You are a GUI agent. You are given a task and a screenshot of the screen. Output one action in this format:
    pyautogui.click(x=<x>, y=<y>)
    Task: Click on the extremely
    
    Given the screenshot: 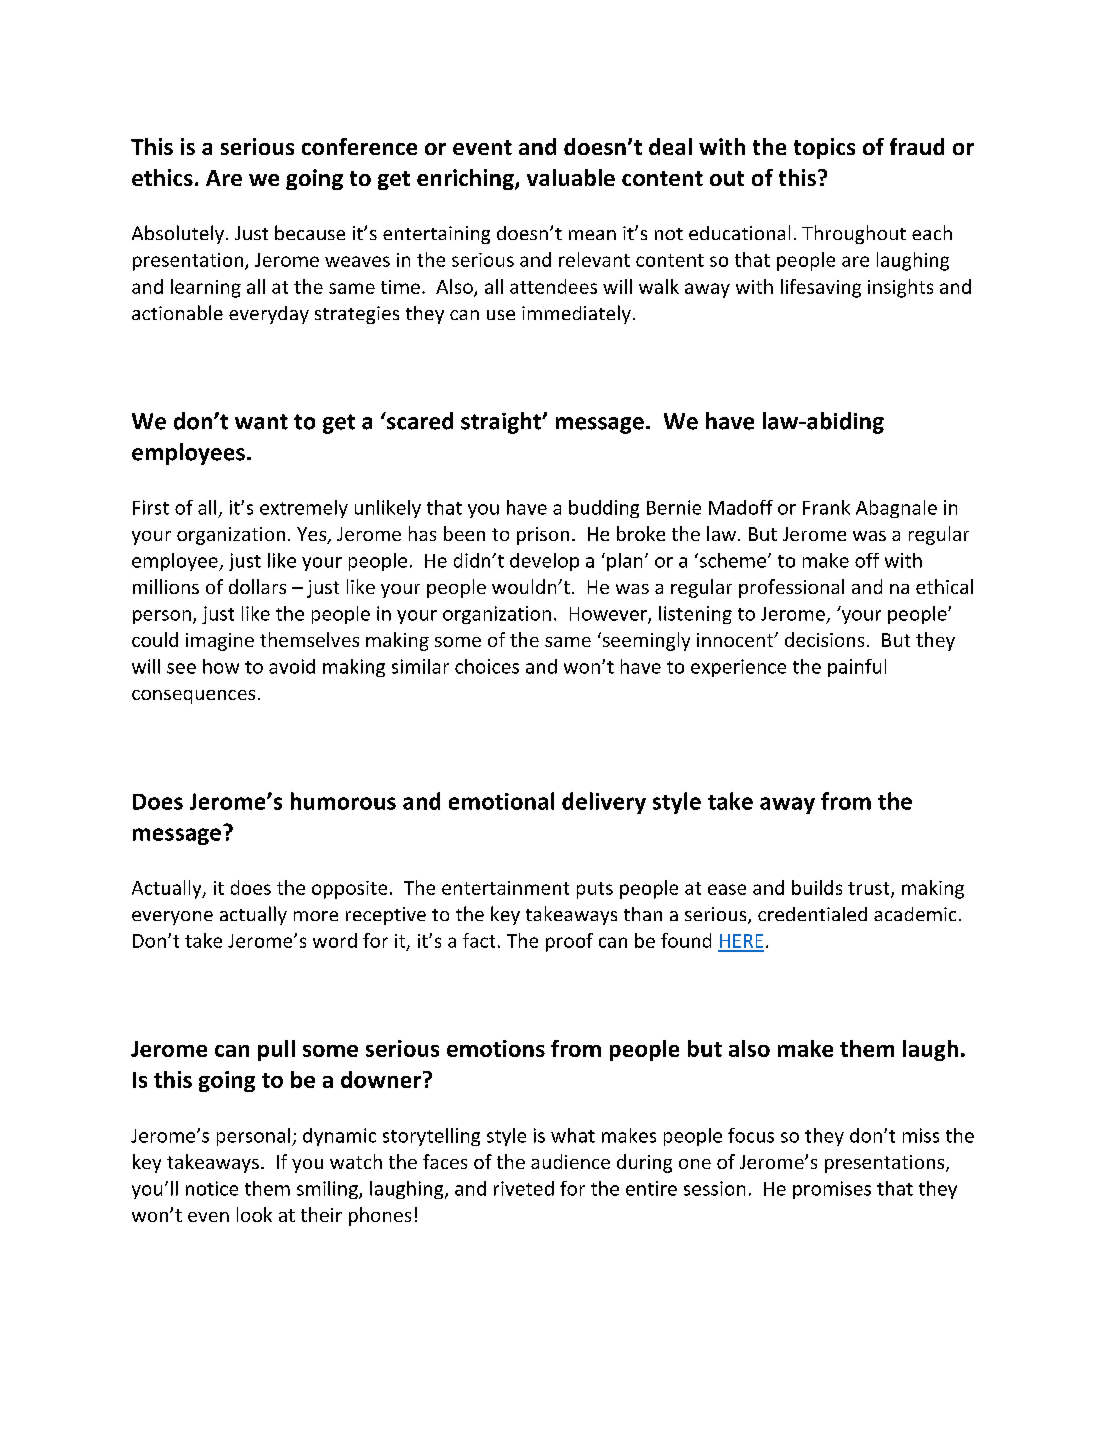 What is the action you would take?
    pyautogui.click(x=304, y=509)
